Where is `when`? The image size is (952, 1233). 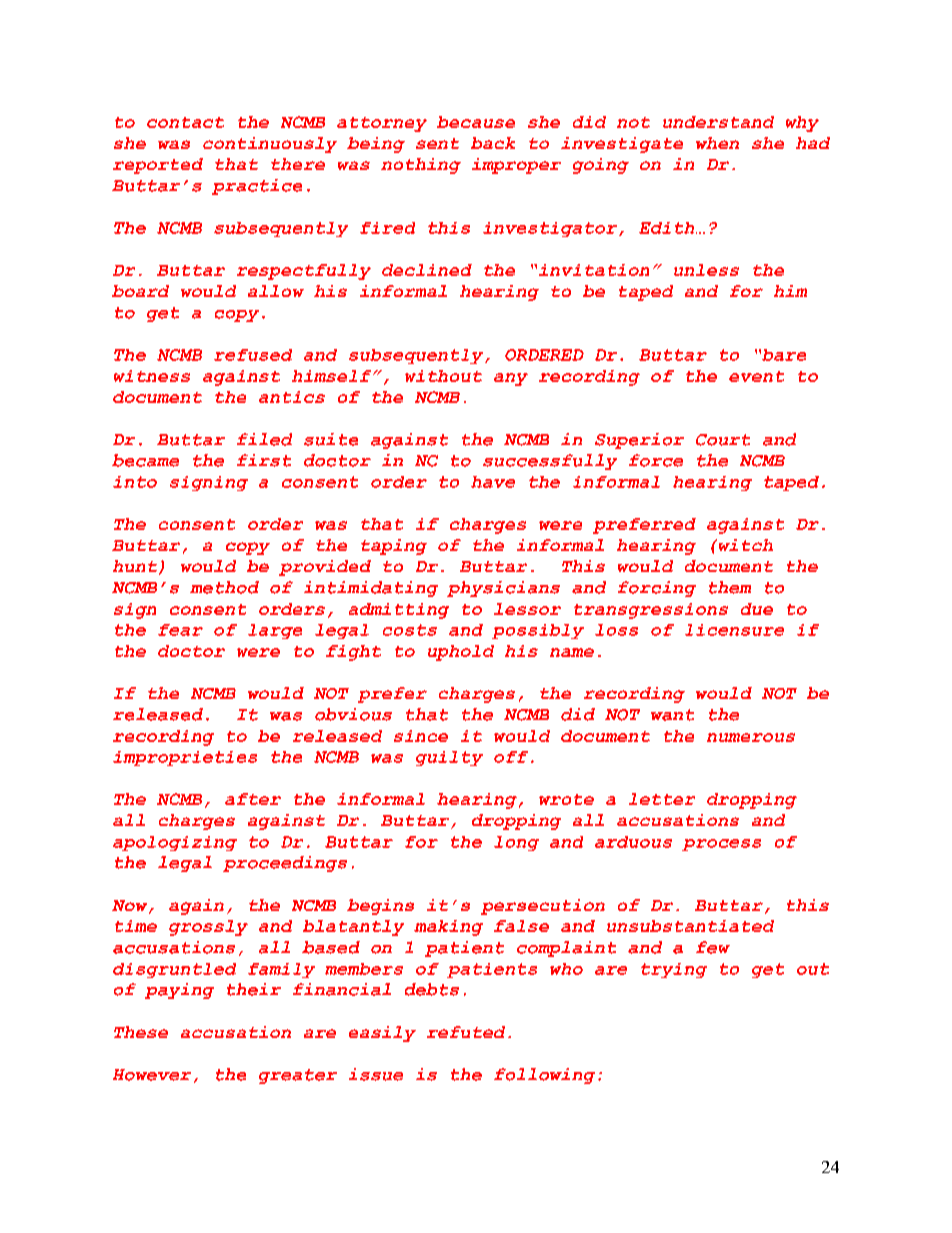 when is located at coordinates (717, 143).
